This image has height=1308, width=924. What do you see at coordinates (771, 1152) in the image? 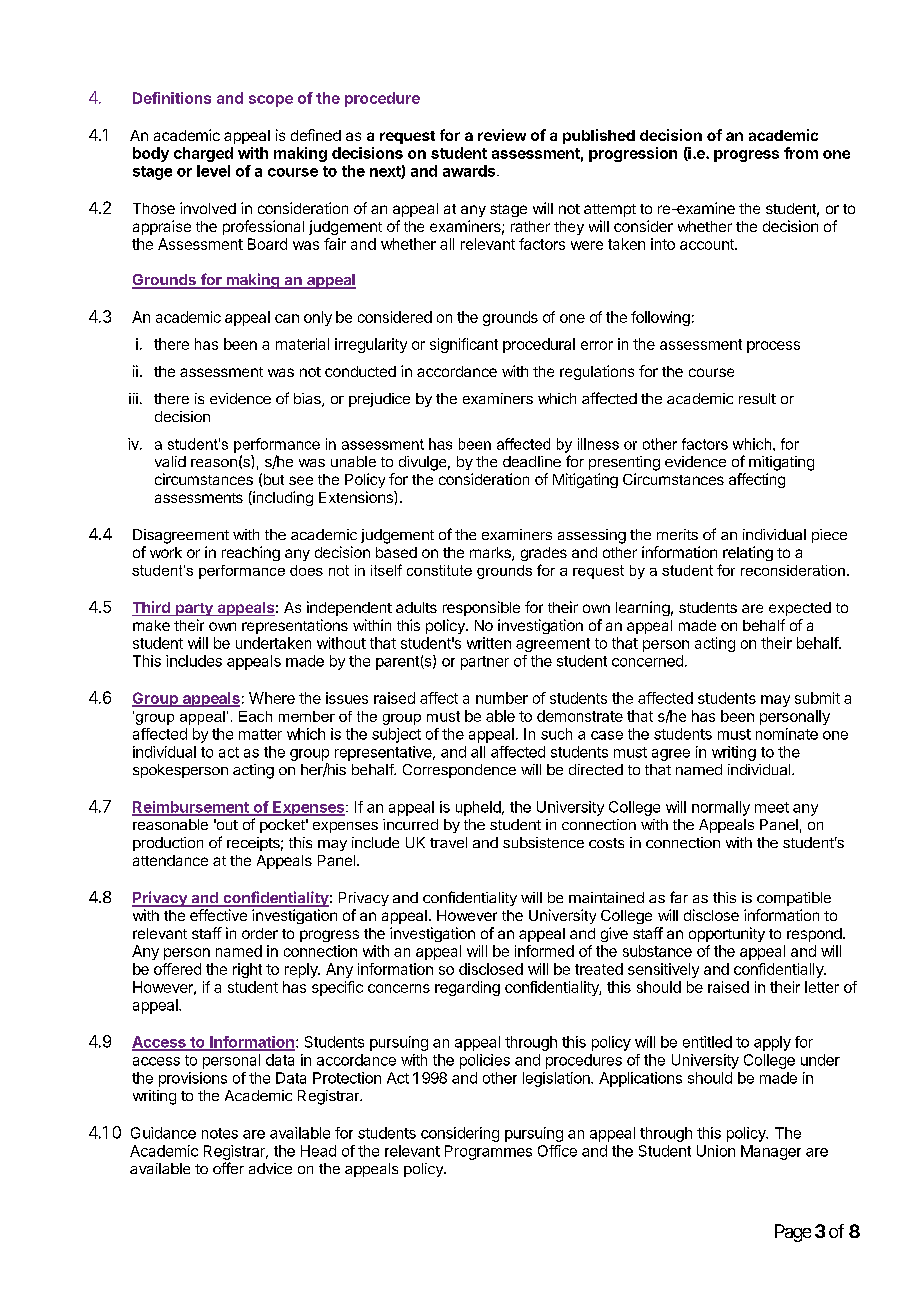
I see `Manager` at bounding box center [771, 1152].
